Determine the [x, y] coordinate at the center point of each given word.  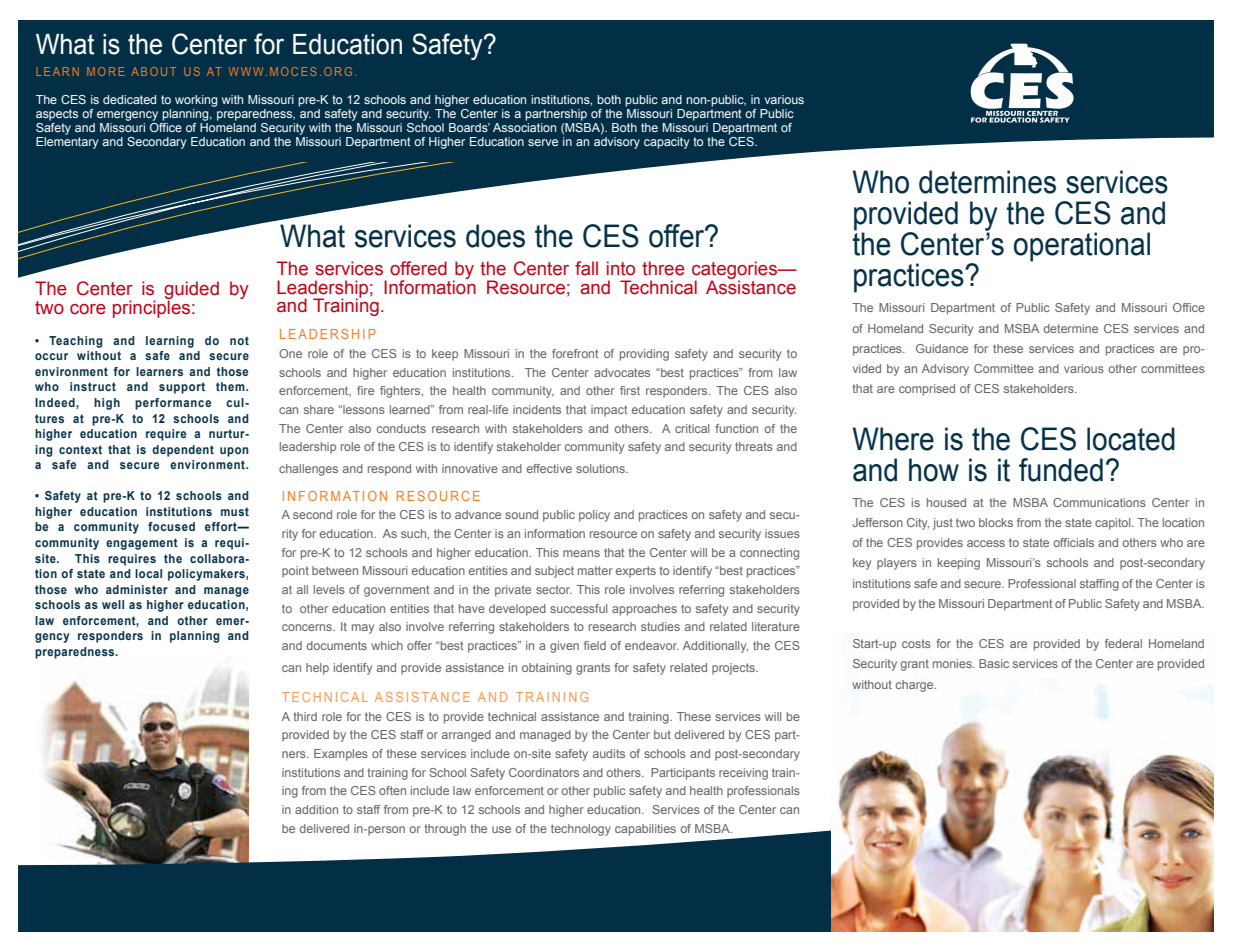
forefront [575, 353]
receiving [743, 774]
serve [543, 142]
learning [170, 342]
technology [581, 830]
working [196, 101]
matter [595, 570]
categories [735, 271]
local [148, 573]
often [392, 790]
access [986, 543]
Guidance [942, 348]
